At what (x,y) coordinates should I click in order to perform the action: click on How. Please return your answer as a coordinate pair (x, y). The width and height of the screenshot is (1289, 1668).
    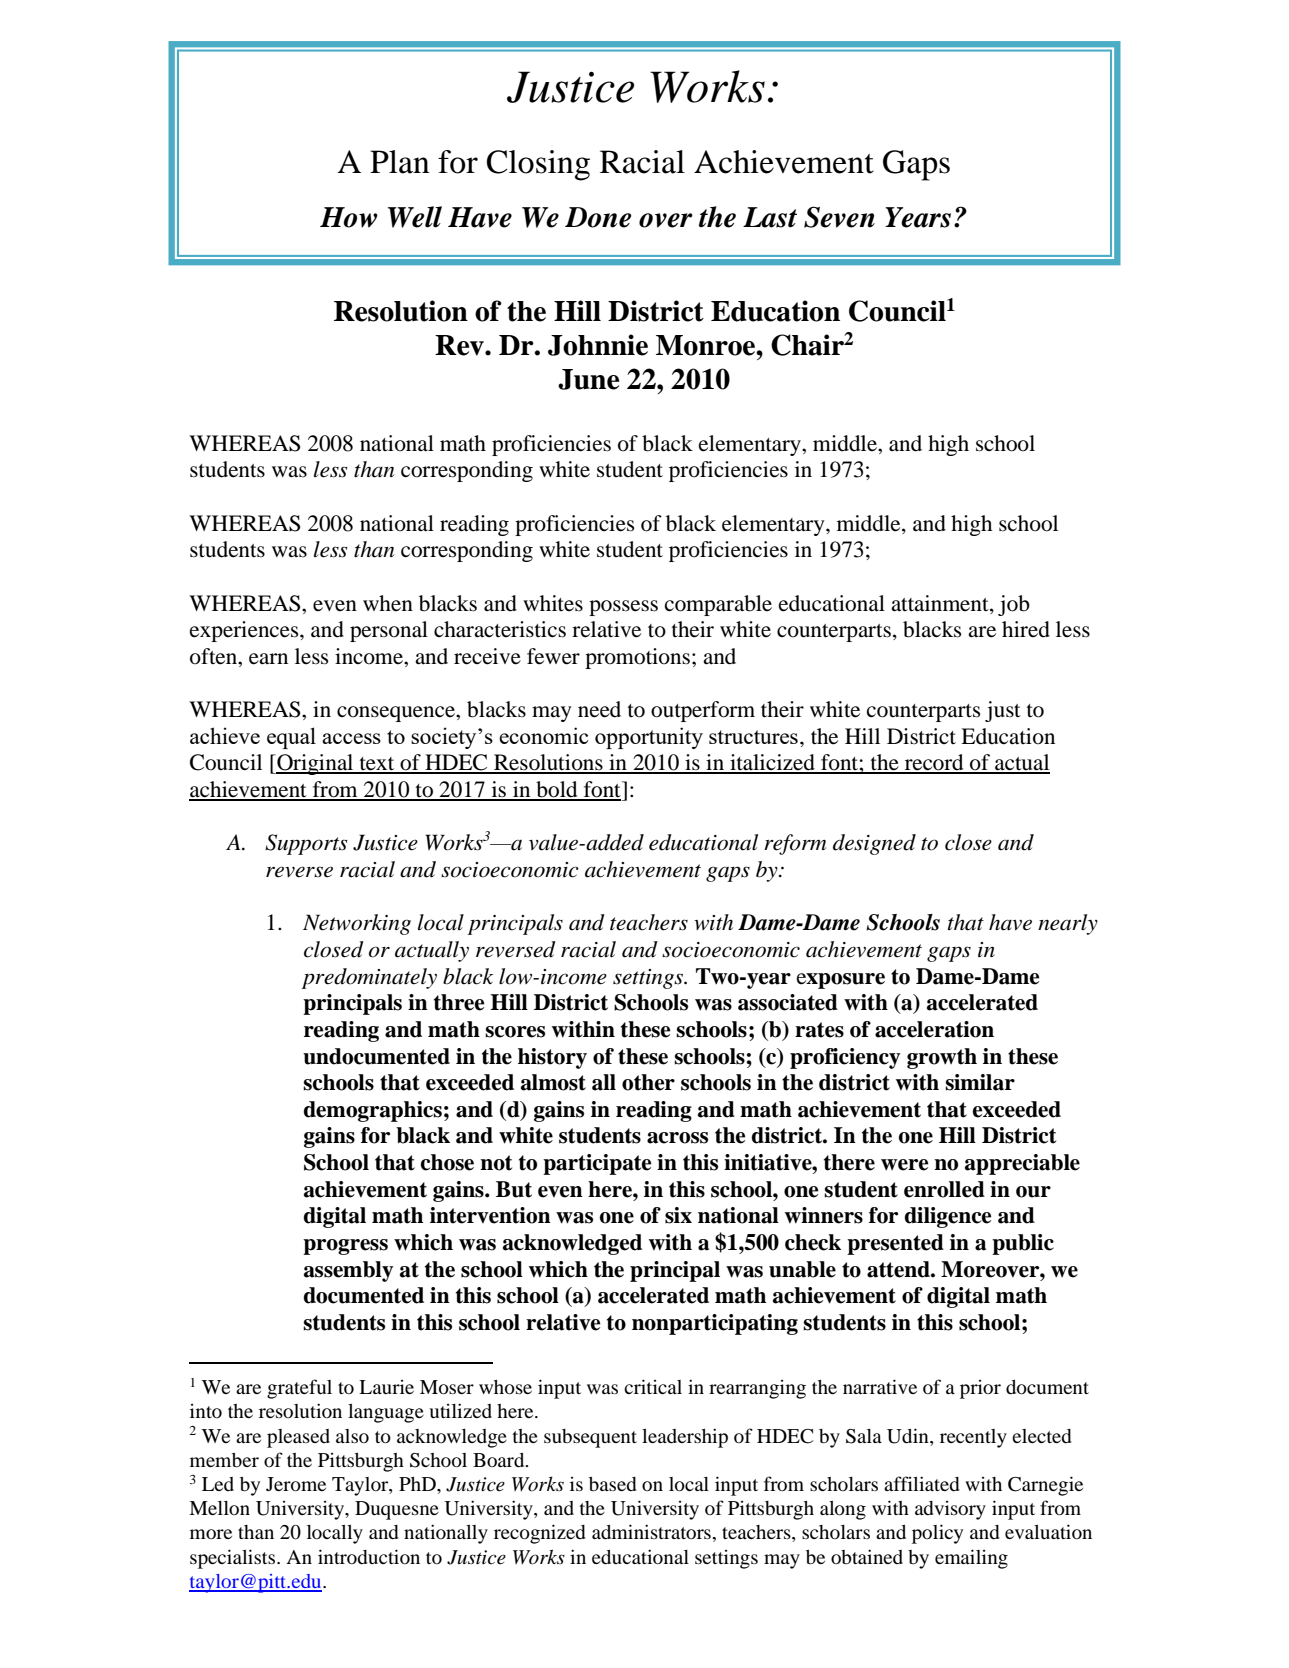
    Looking at the image, I should click on (349, 217).
